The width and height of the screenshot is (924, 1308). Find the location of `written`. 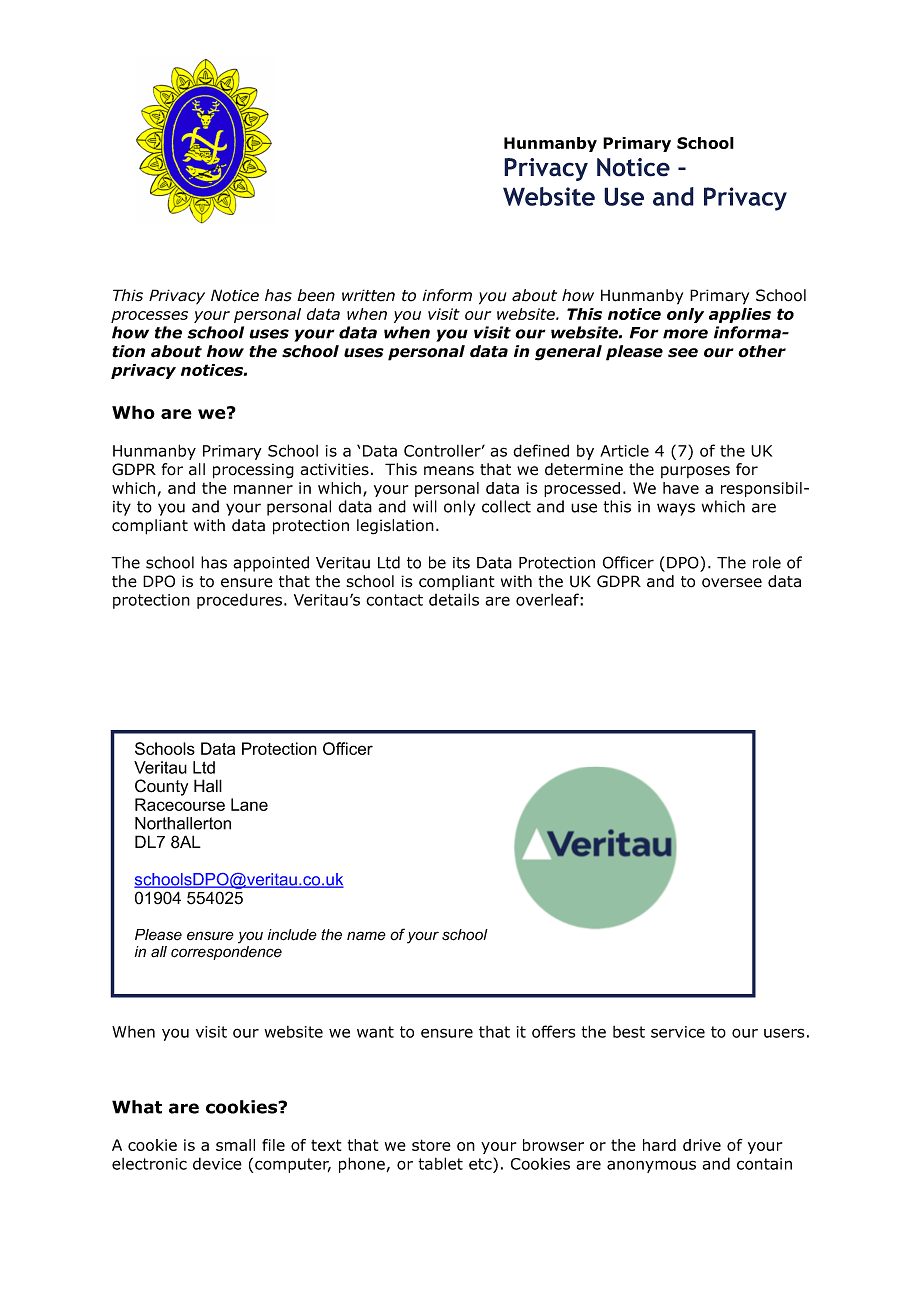

written is located at coordinates (368, 295).
